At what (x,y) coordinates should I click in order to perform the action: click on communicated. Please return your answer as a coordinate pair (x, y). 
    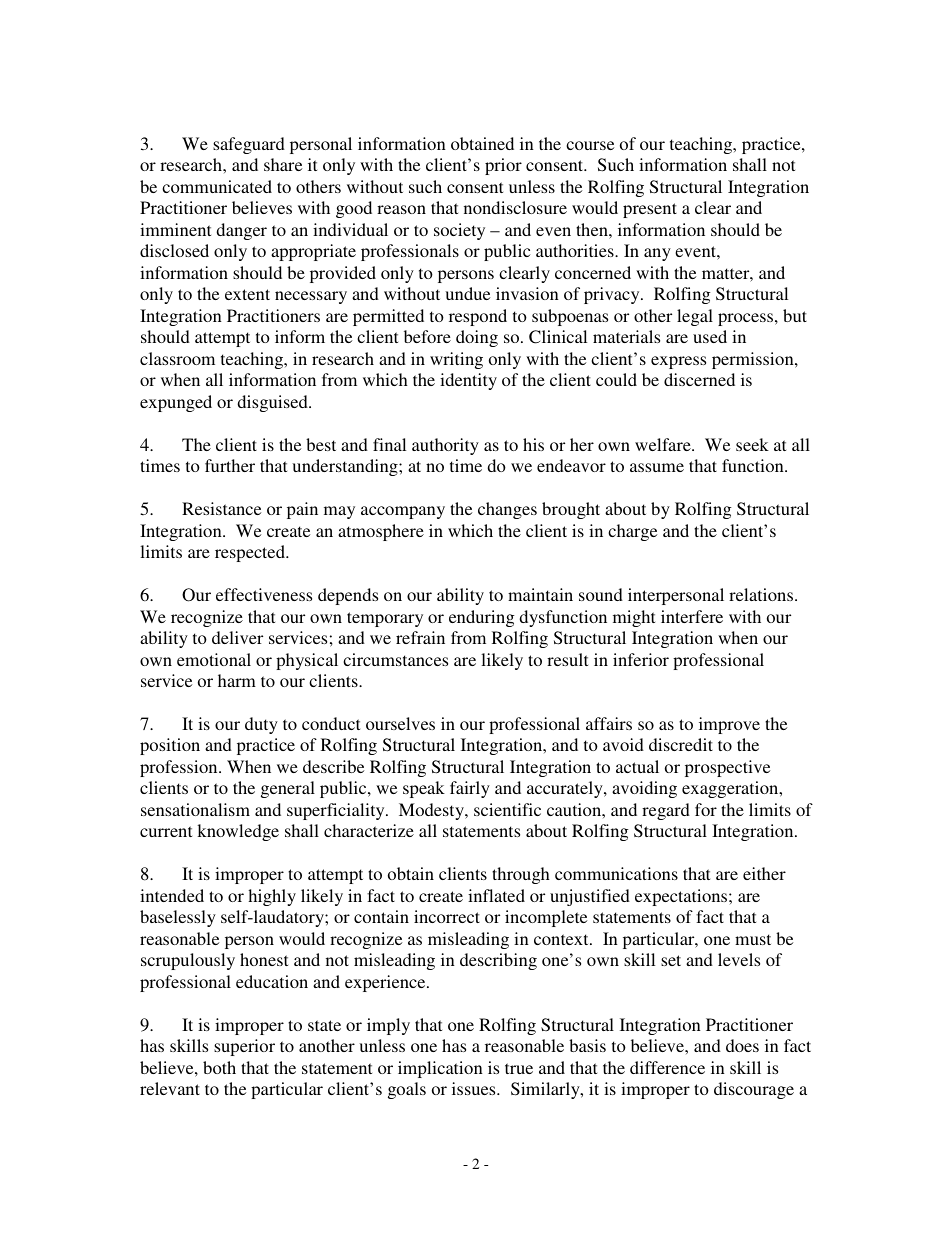
    Looking at the image, I should click on (217, 186).
